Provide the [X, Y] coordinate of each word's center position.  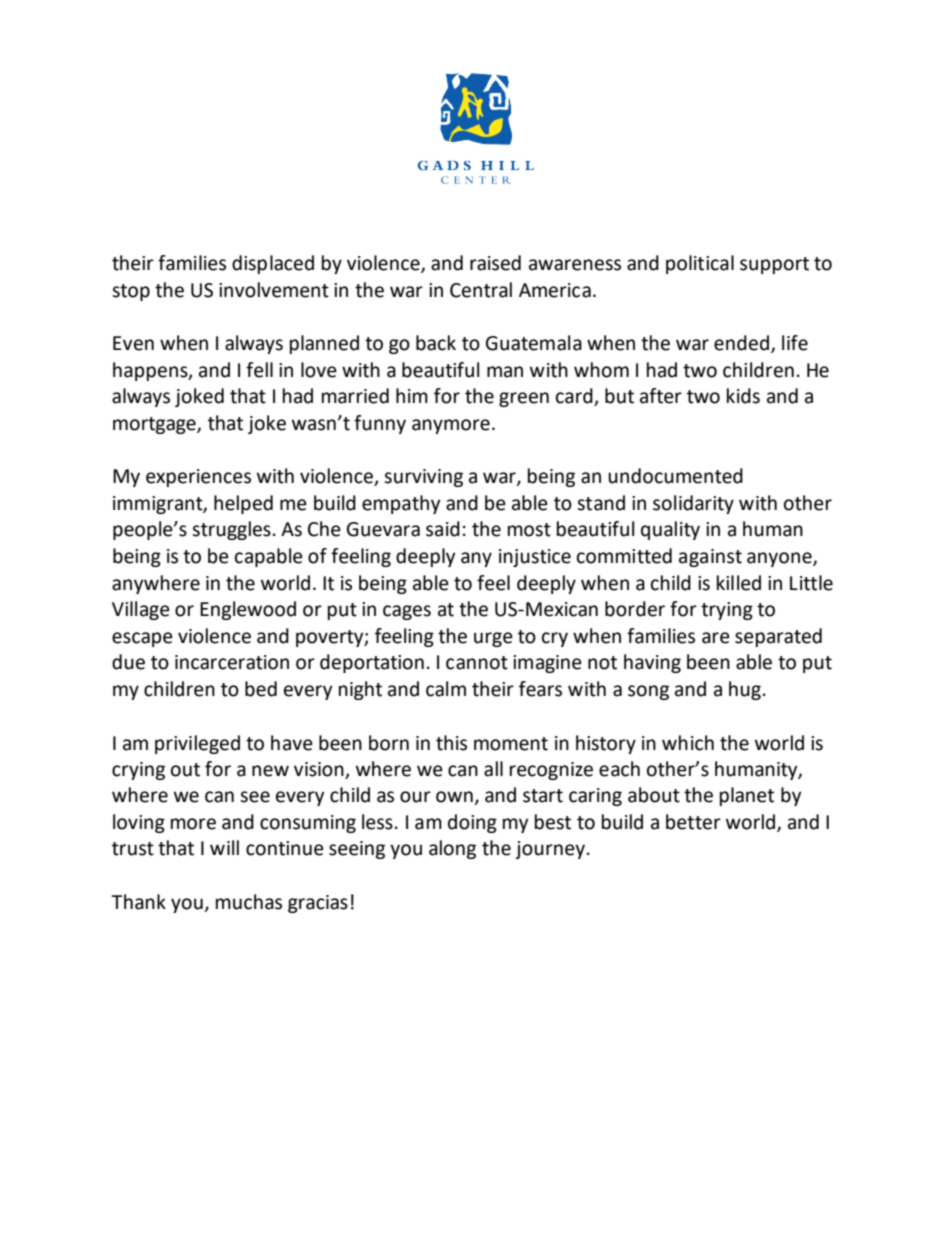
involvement [274, 290]
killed [739, 583]
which [688, 743]
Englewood [248, 610]
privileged [197, 744]
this [451, 743]
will [224, 847]
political [700, 264]
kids [743, 396]
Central [481, 290]
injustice [535, 558]
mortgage [155, 425]
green [524, 399]
